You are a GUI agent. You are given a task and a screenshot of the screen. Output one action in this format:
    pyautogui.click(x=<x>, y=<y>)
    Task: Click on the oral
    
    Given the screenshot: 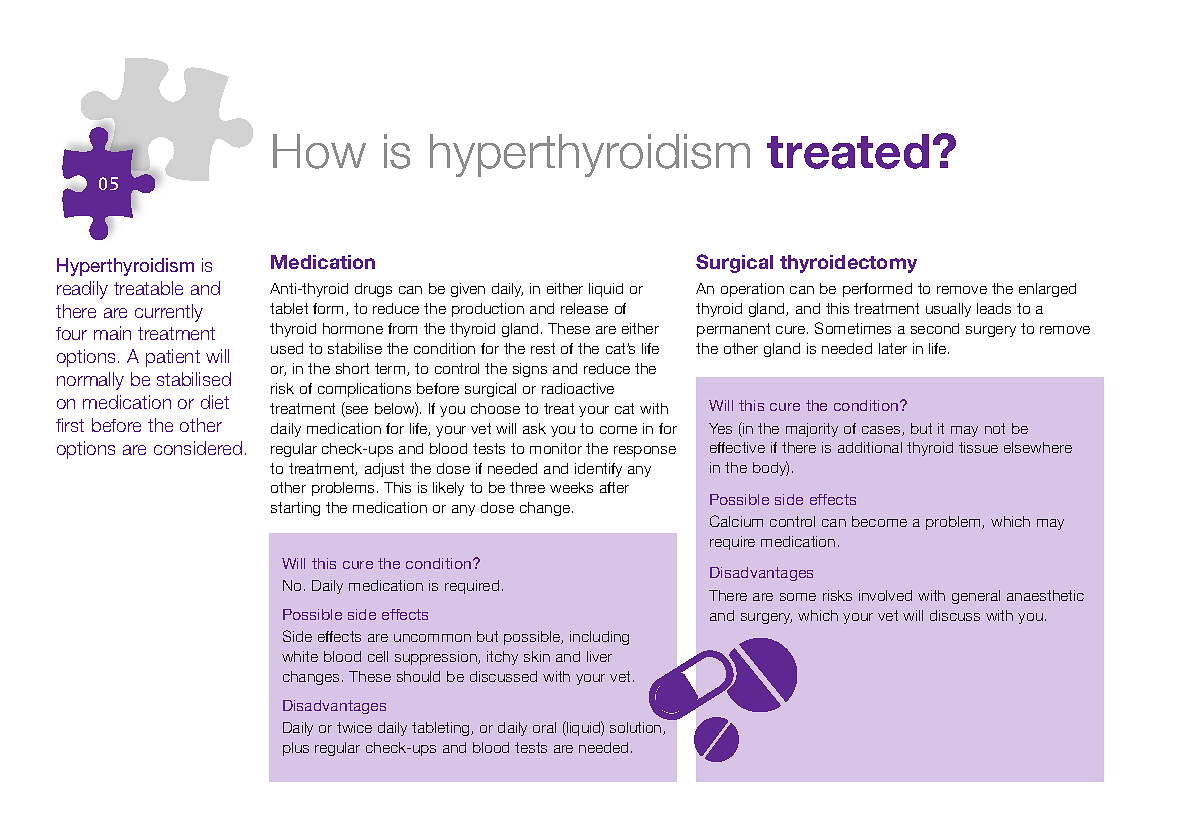 What is the action you would take?
    pyautogui.click(x=544, y=727)
